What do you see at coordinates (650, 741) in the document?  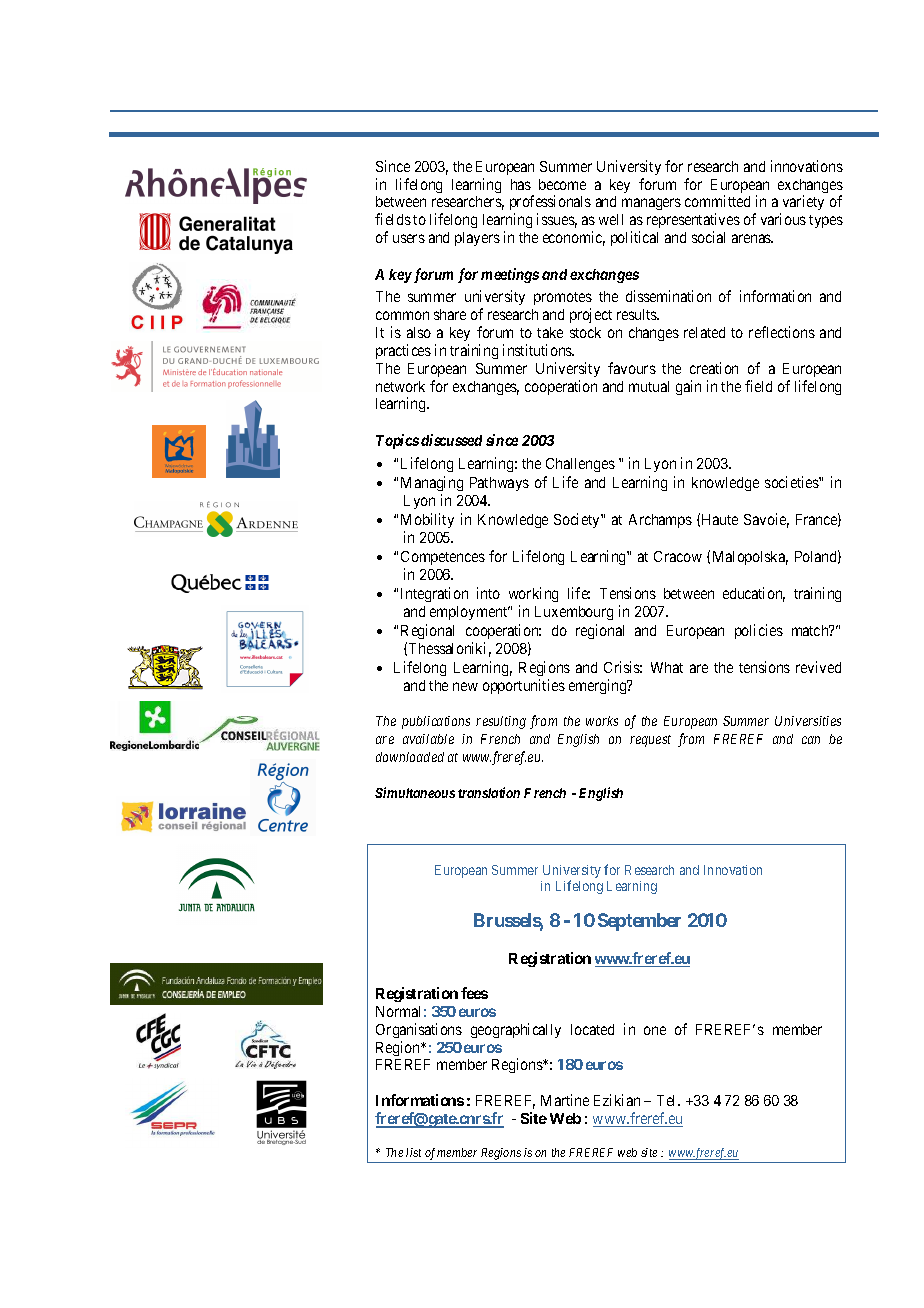 I see `request` at bounding box center [650, 741].
